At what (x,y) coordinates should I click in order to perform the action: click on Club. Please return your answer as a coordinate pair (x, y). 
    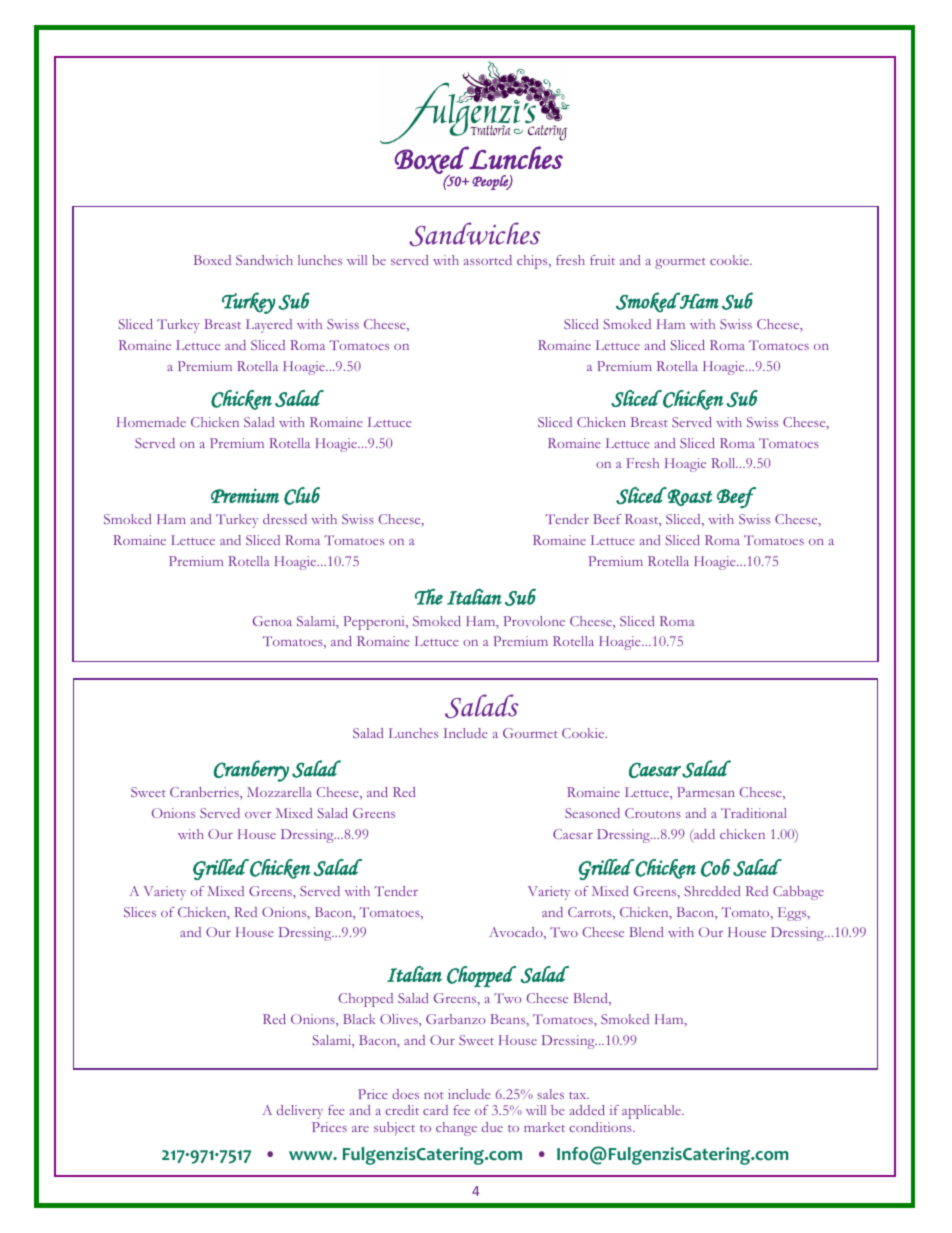
    Looking at the image, I should click on (302, 496).
